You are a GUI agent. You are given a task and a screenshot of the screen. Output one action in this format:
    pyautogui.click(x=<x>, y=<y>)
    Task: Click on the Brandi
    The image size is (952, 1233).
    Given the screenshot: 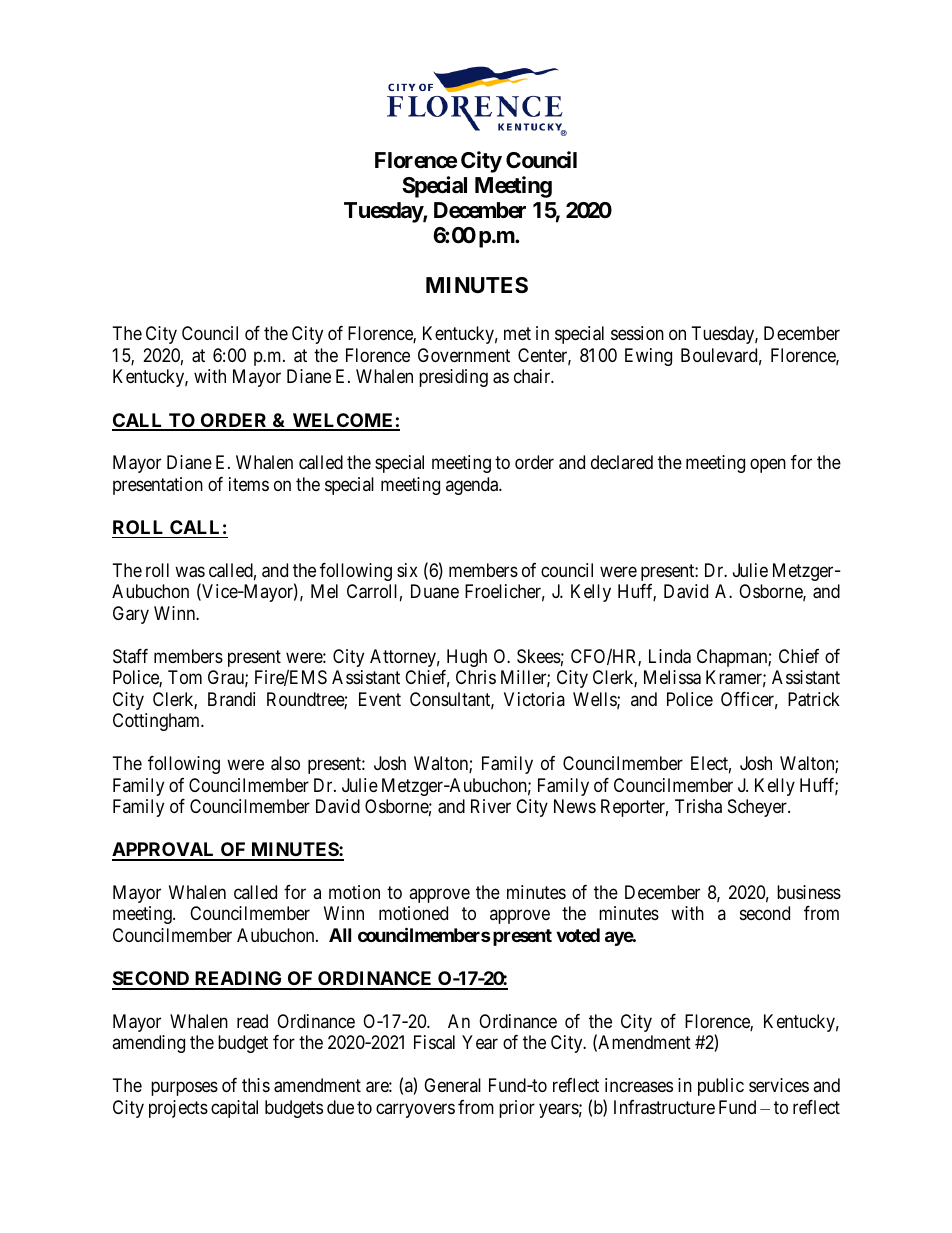 What is the action you would take?
    pyautogui.click(x=231, y=699)
